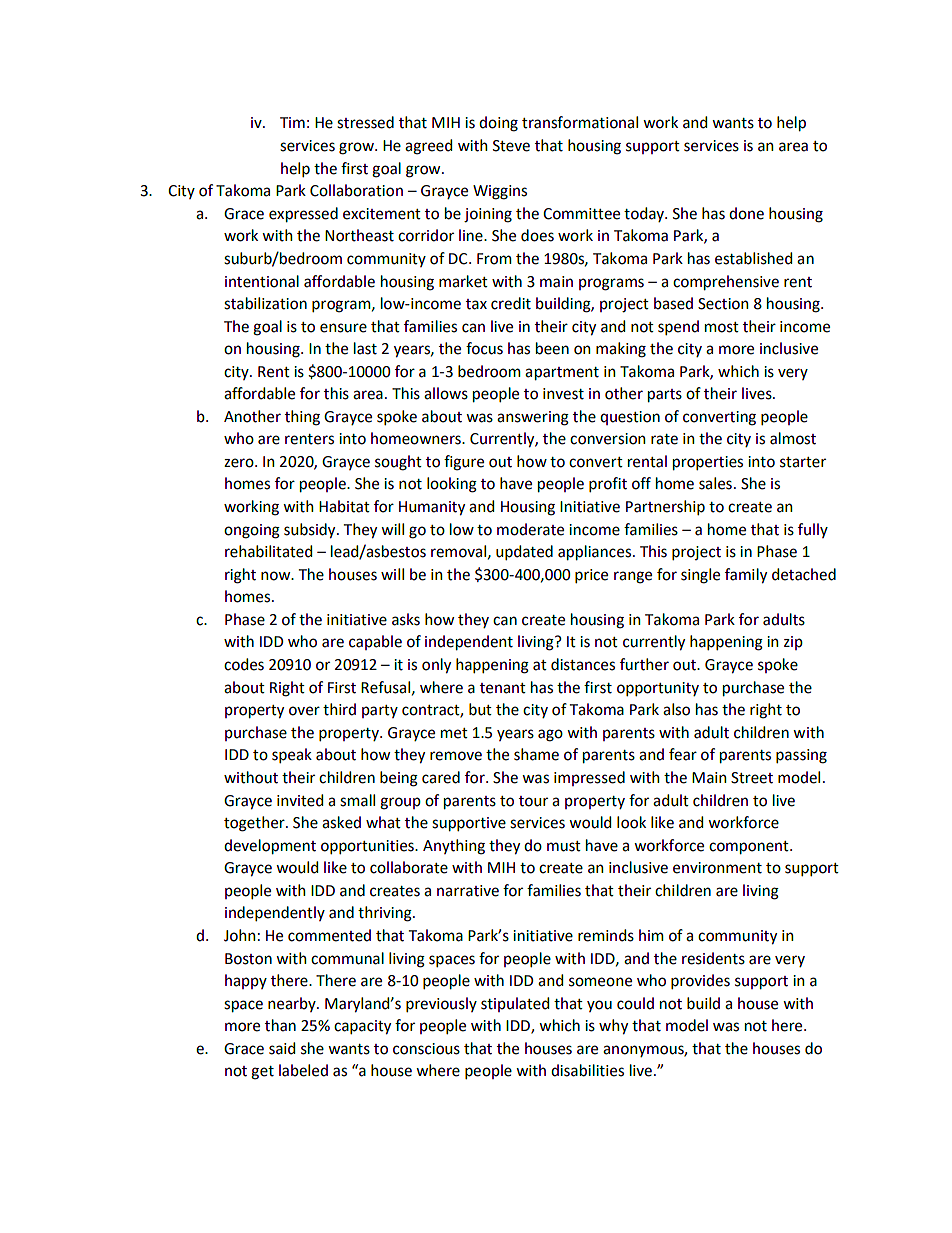 This screenshot has width=952, height=1233. Describe the element at coordinates (723, 304) in the screenshot. I see `Section` at that location.
